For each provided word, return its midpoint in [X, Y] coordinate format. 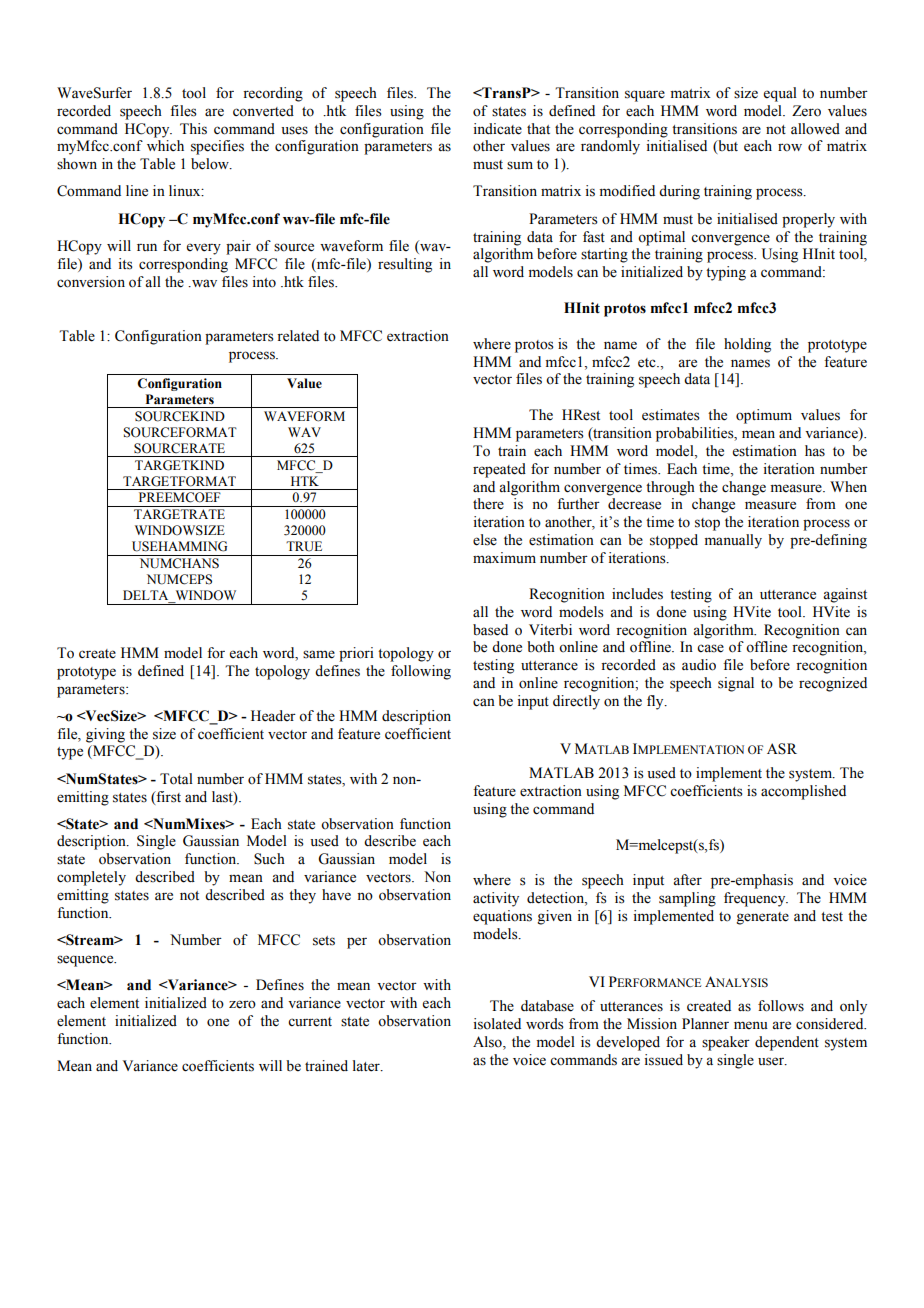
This [193, 129]
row [790, 147]
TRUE [304, 546]
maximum [504, 557]
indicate [497, 129]
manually [733, 541]
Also [488, 1043]
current [310, 1022]
